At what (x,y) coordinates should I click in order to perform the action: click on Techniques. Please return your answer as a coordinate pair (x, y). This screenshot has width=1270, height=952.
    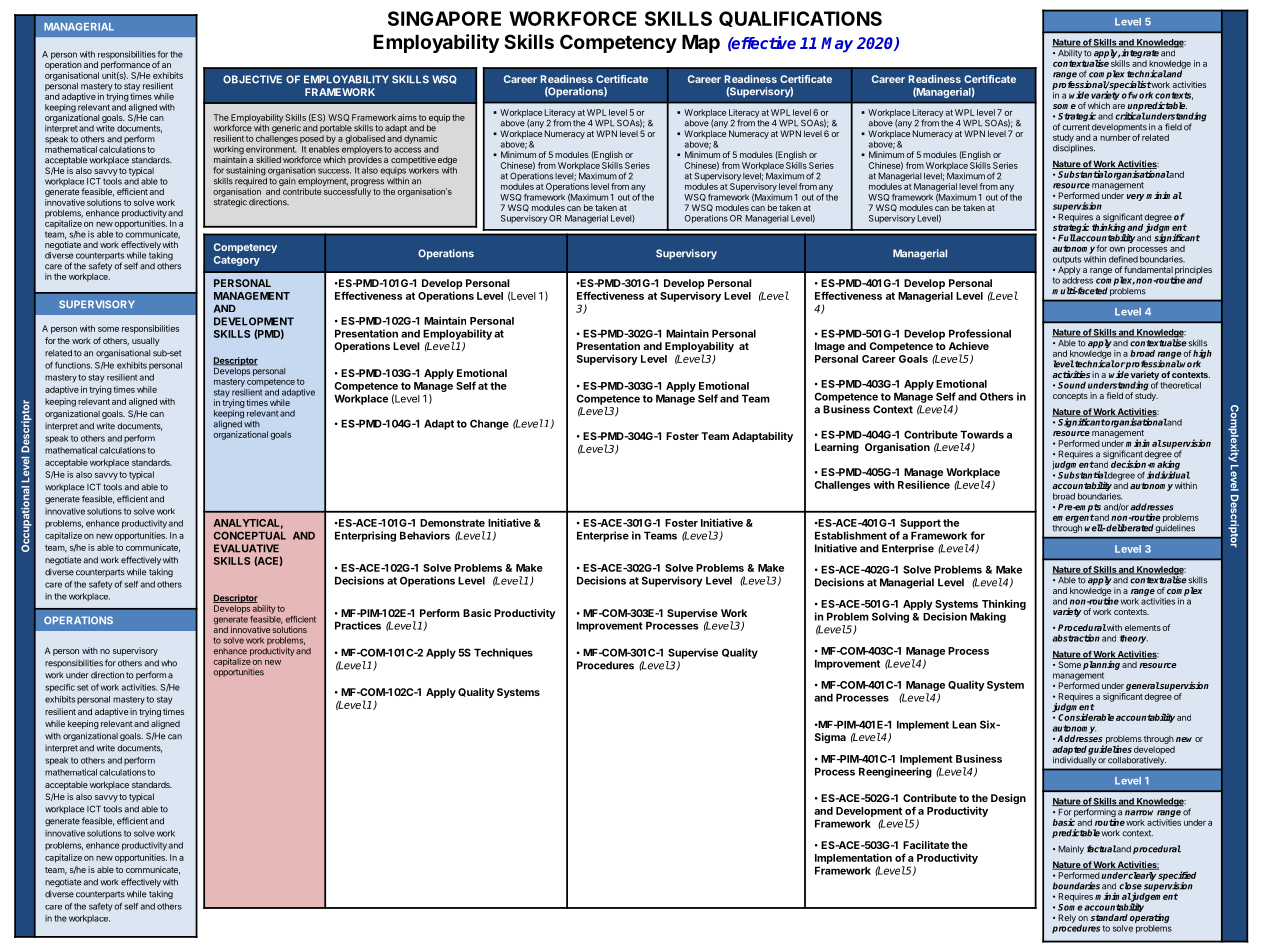
    Looking at the image, I should click on (503, 653).
